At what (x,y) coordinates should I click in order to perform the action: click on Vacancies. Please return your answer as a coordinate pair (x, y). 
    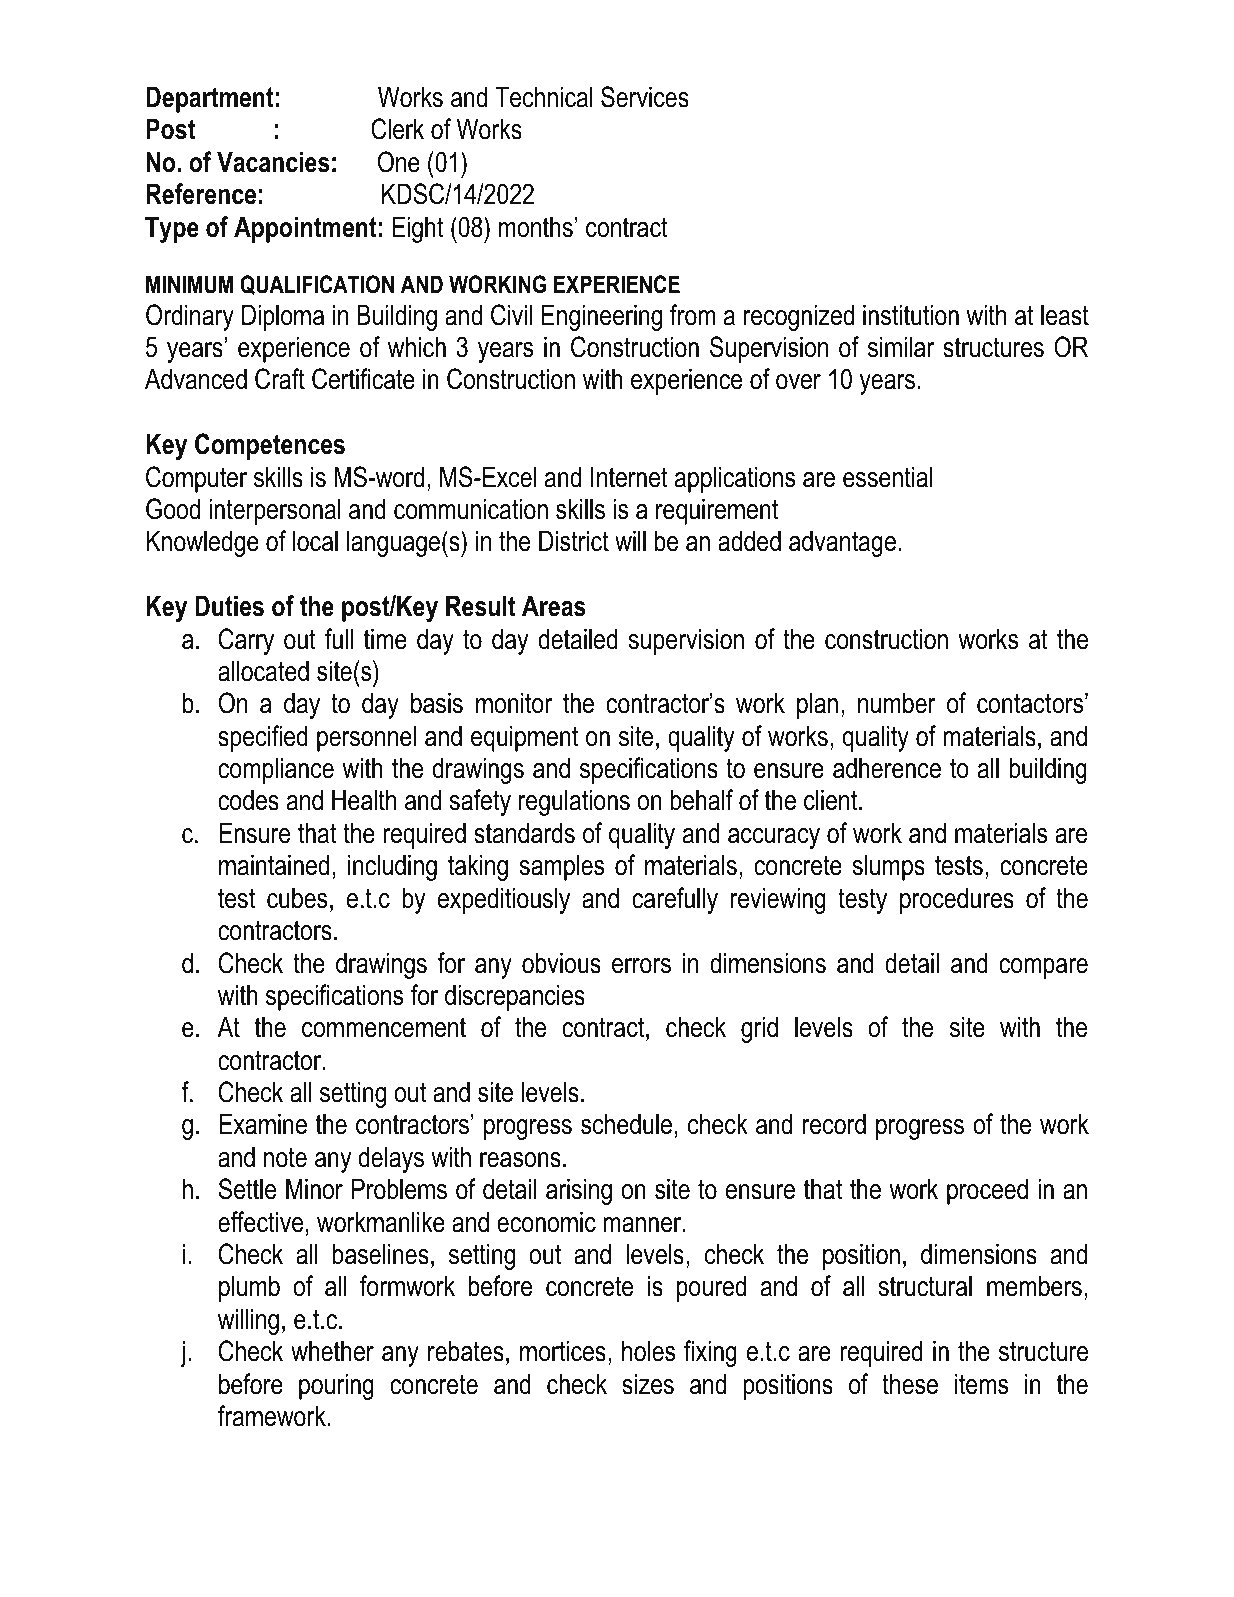
    Looking at the image, I should click on (273, 162).
